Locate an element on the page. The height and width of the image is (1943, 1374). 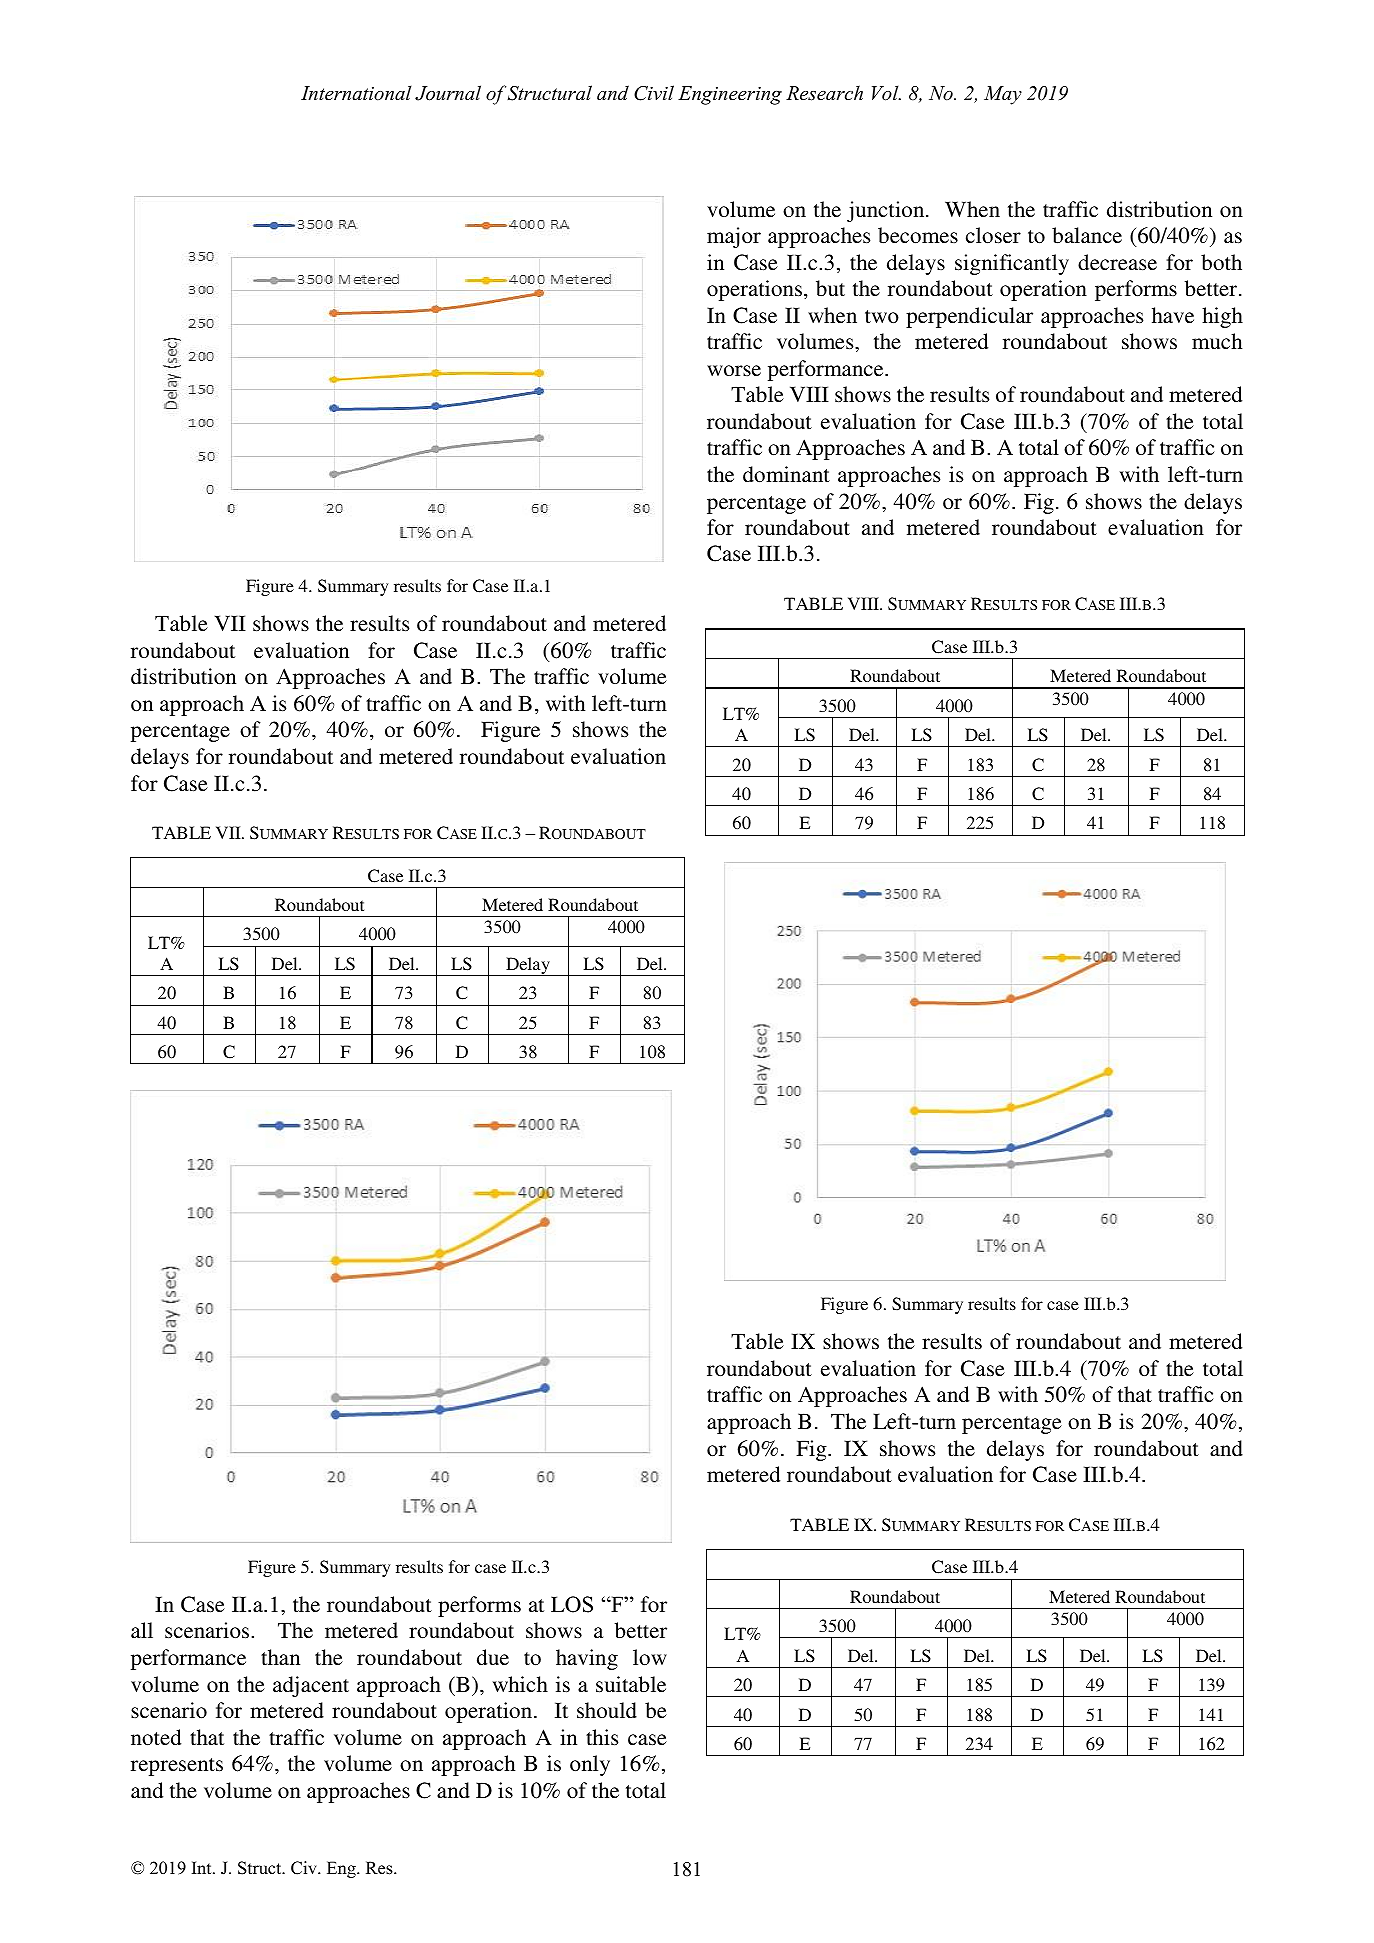
should is located at coordinates (607, 1710).
